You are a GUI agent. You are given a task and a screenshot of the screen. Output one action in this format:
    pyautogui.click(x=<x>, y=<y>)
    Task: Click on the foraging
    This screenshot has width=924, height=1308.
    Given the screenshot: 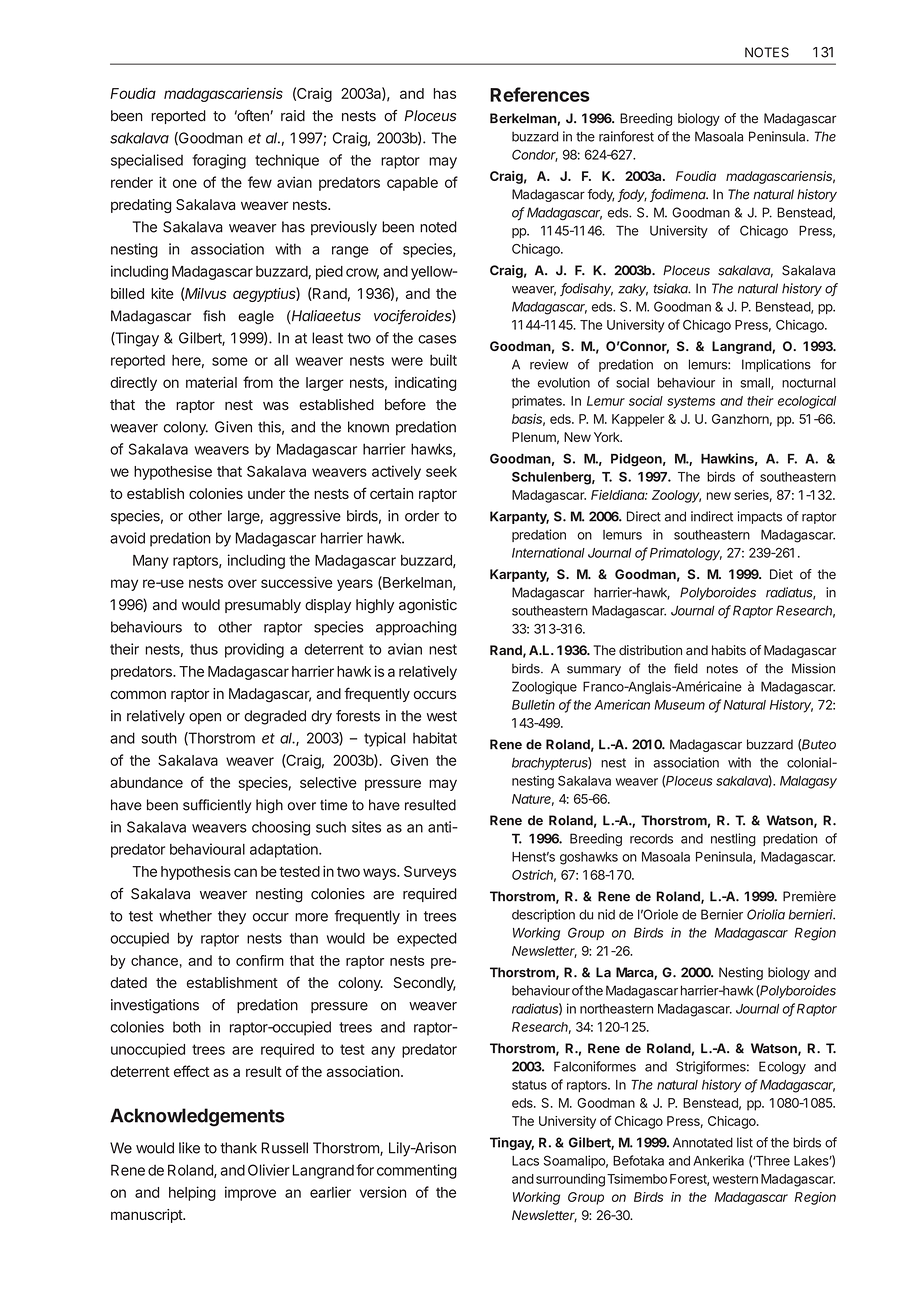 What is the action you would take?
    pyautogui.click(x=219, y=161)
